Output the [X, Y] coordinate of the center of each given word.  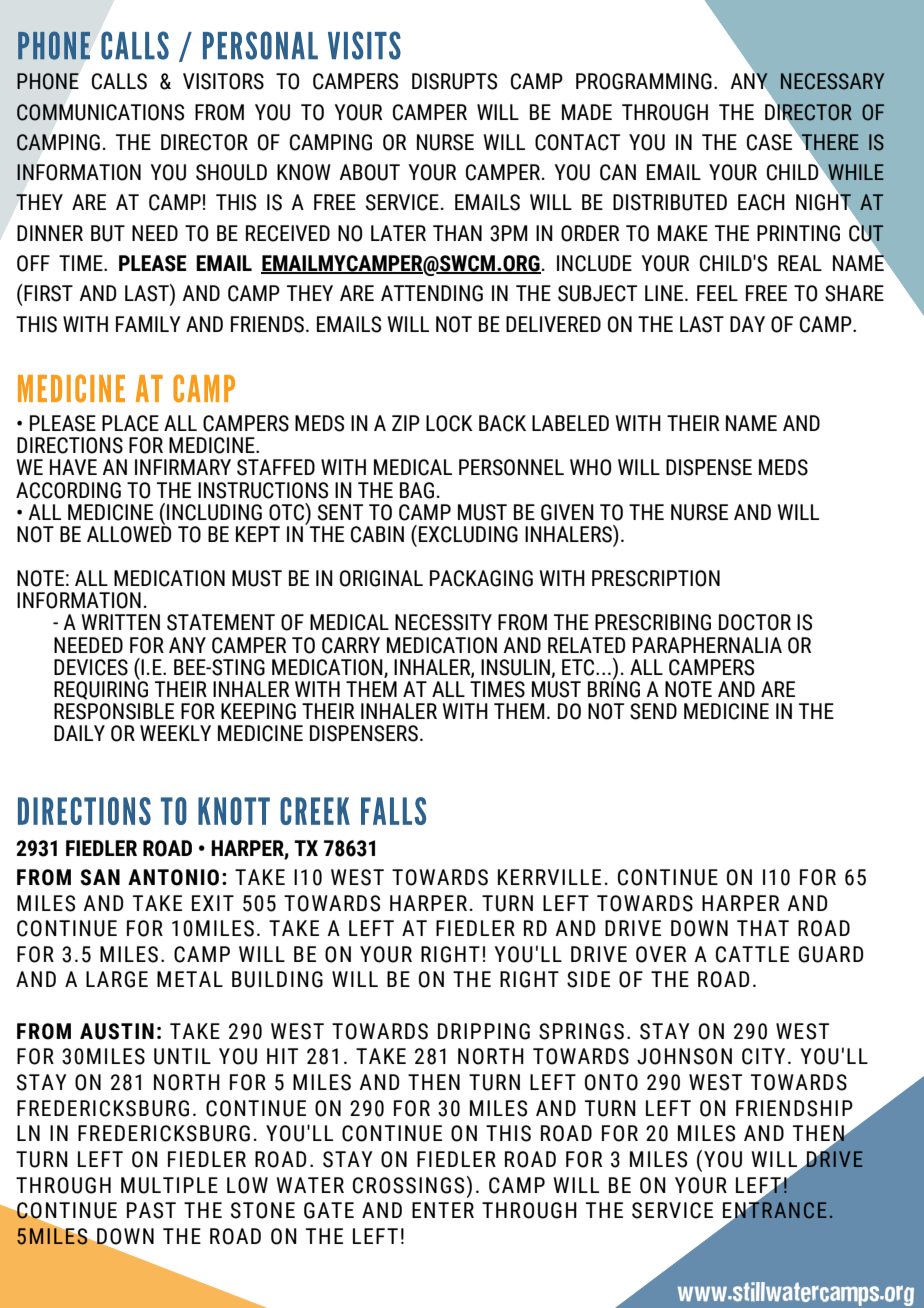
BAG [417, 490]
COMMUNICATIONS [100, 112]
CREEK [315, 811]
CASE [769, 142]
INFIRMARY [183, 467]
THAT [763, 928]
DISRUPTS [454, 81]
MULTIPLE [169, 1185]
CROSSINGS [408, 1185]
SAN [100, 877]
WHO [590, 467]
